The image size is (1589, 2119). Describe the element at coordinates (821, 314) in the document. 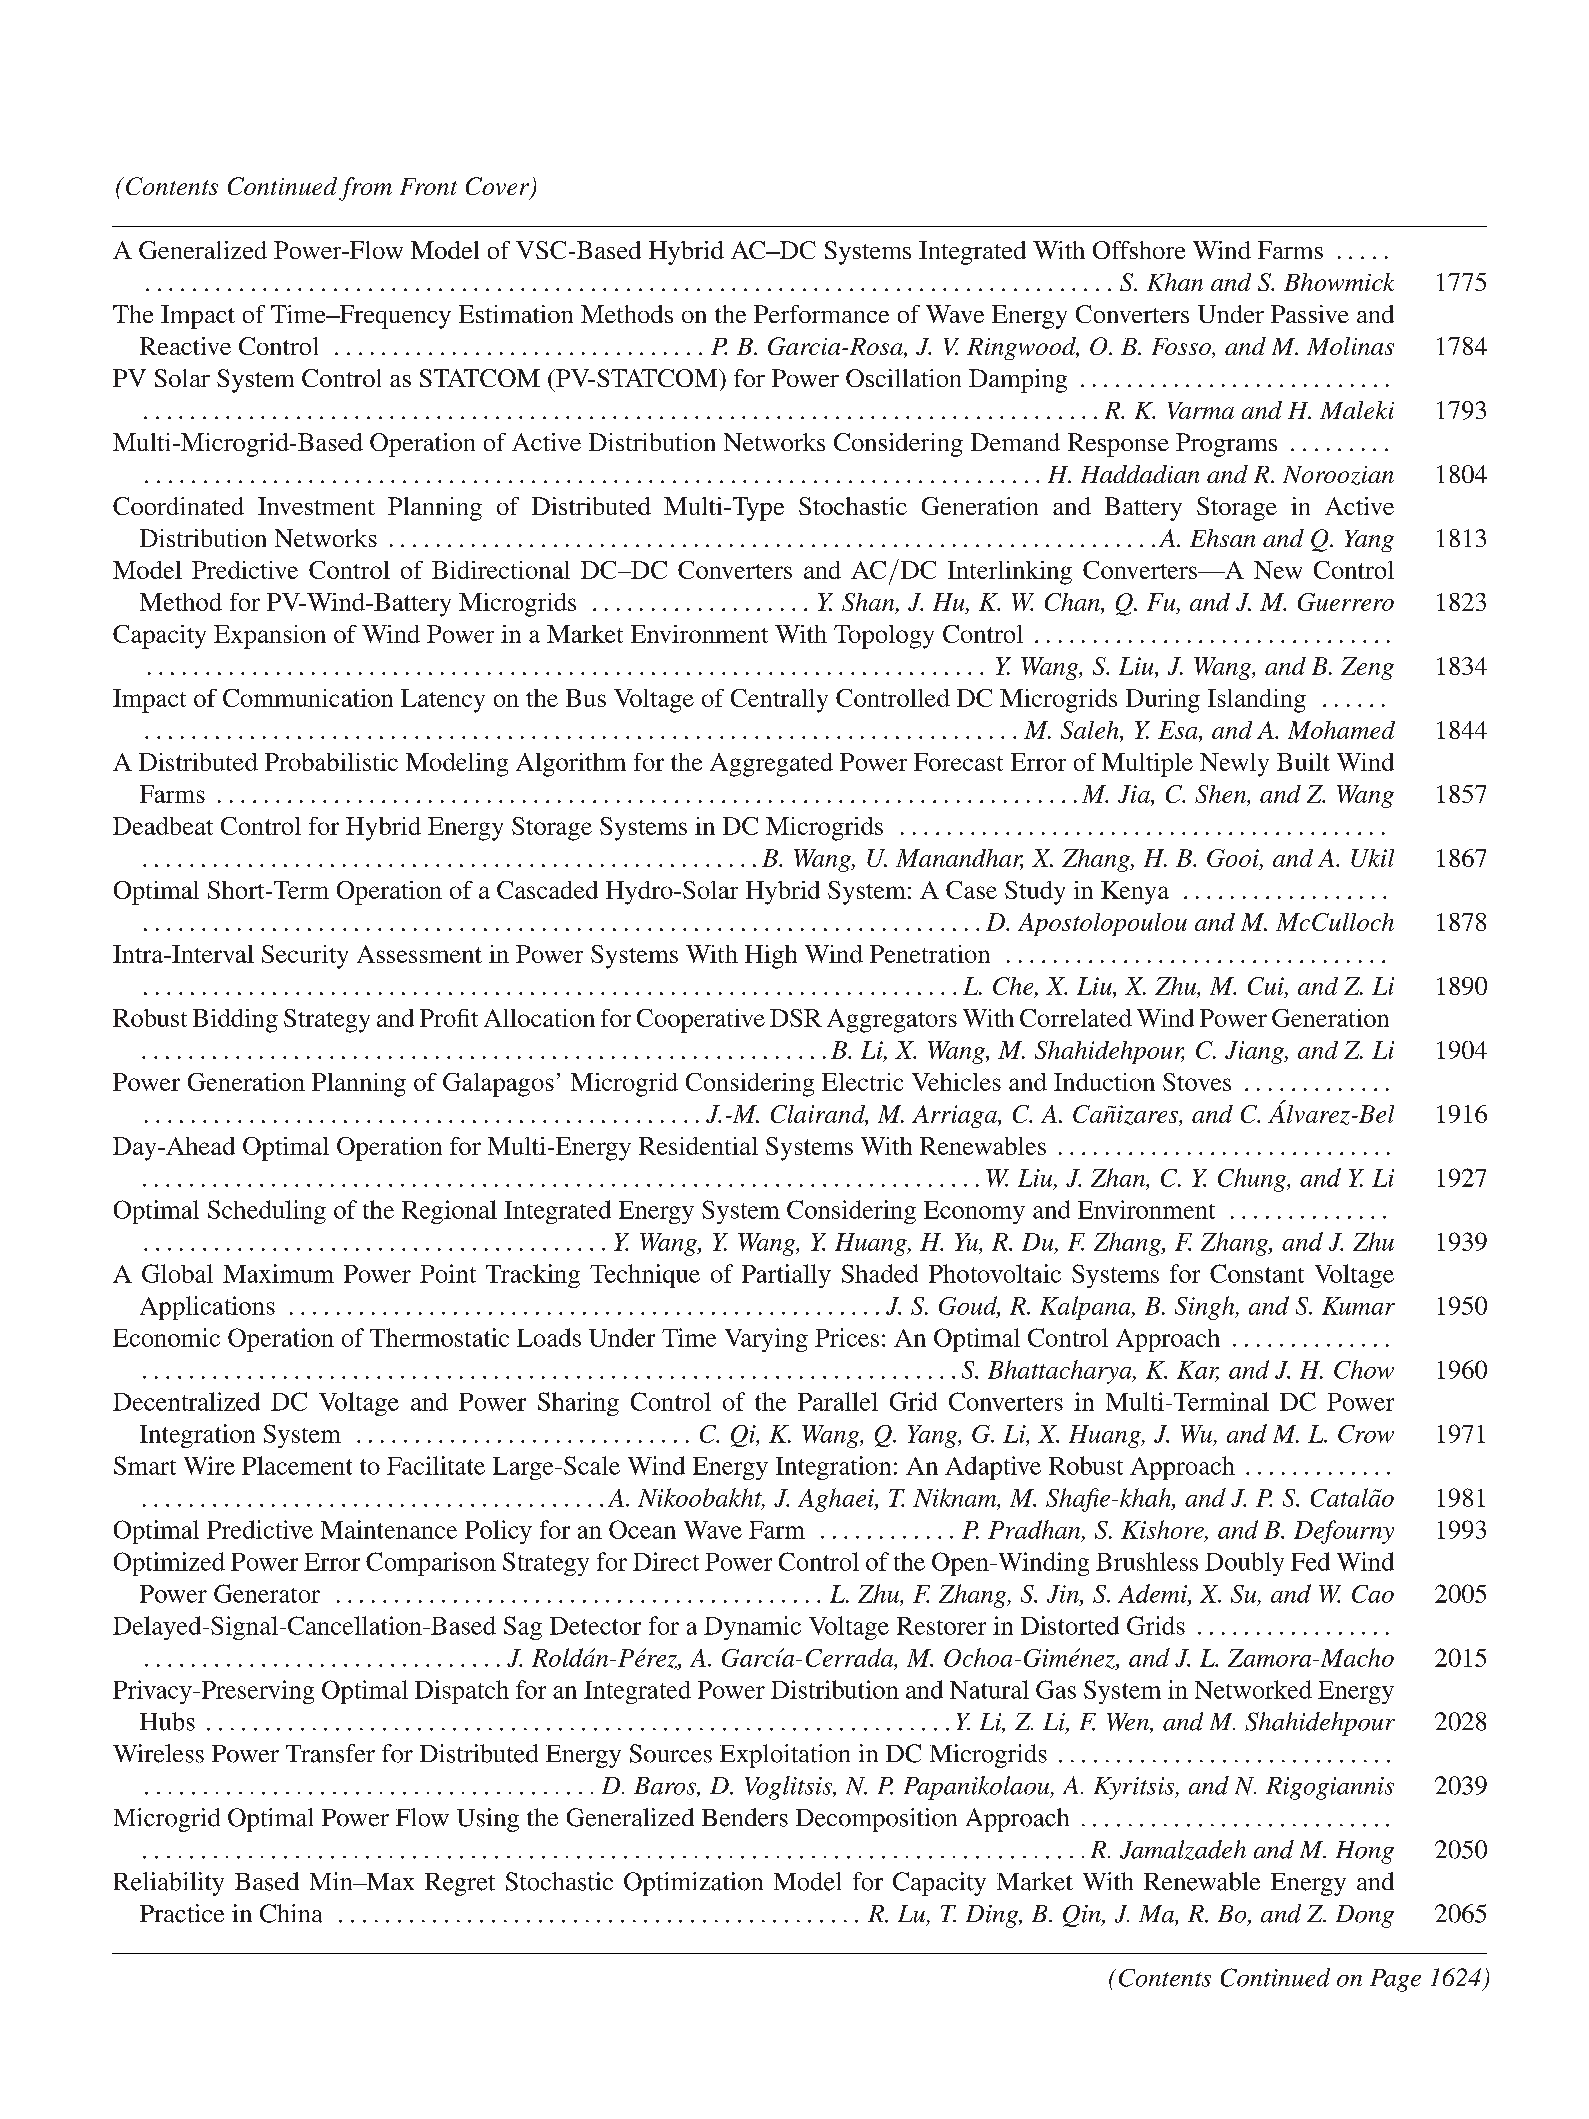

I see `Performance` at that location.
